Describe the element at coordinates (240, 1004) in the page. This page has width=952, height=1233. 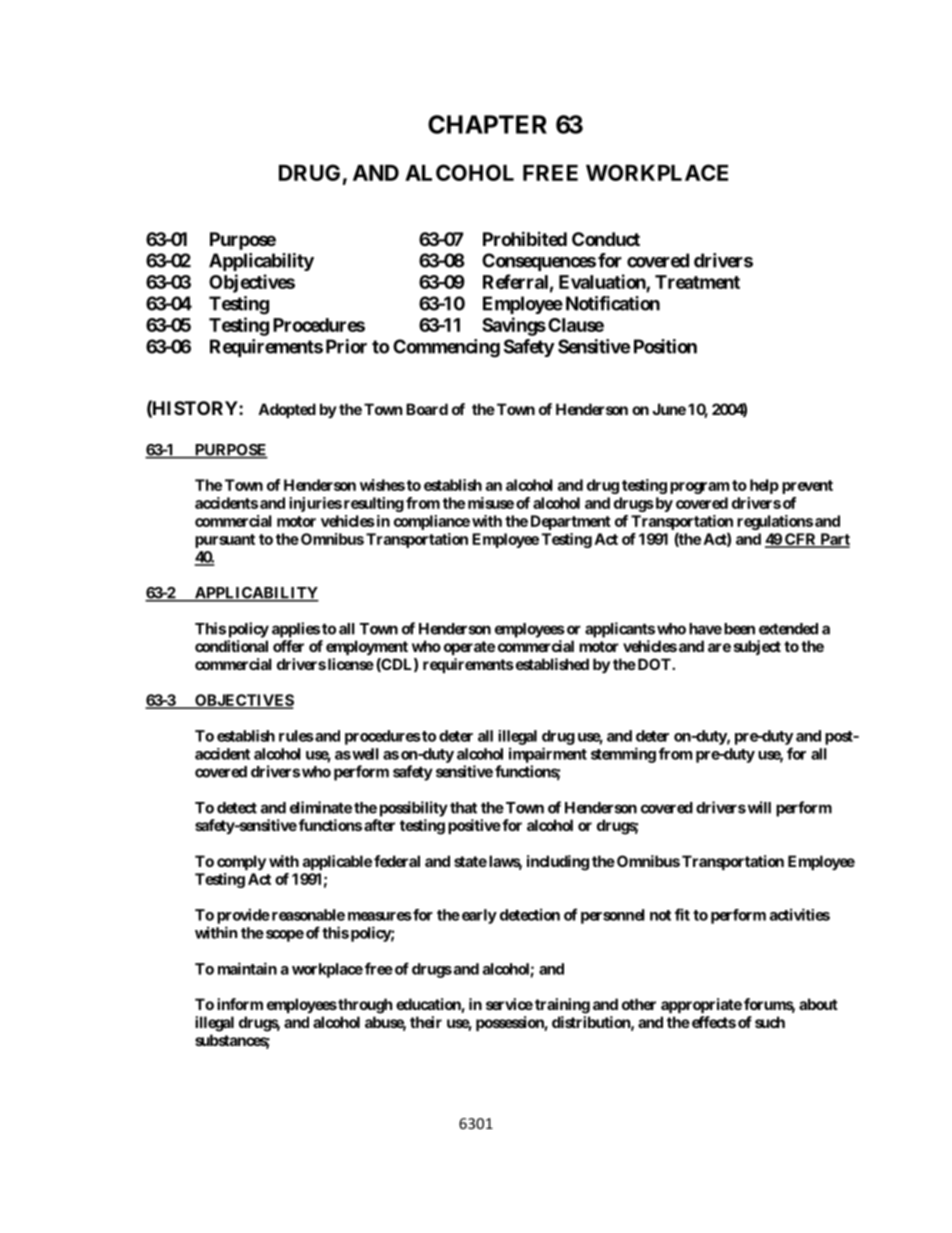
I see `inform` at that location.
